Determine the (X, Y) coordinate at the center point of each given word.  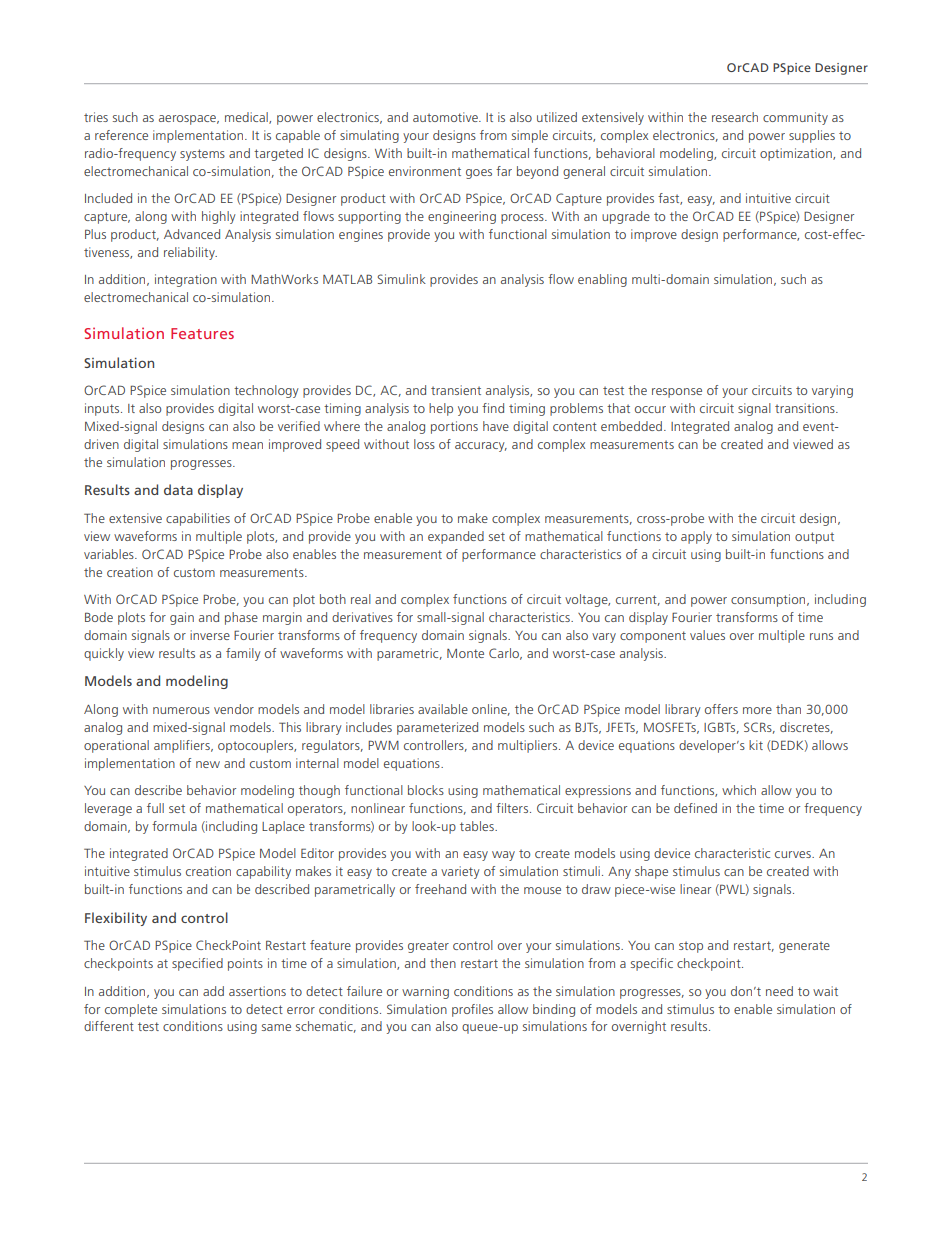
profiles (472, 1010)
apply (696, 537)
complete (131, 1010)
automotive (446, 117)
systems (202, 155)
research (735, 117)
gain (182, 618)
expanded (456, 537)
